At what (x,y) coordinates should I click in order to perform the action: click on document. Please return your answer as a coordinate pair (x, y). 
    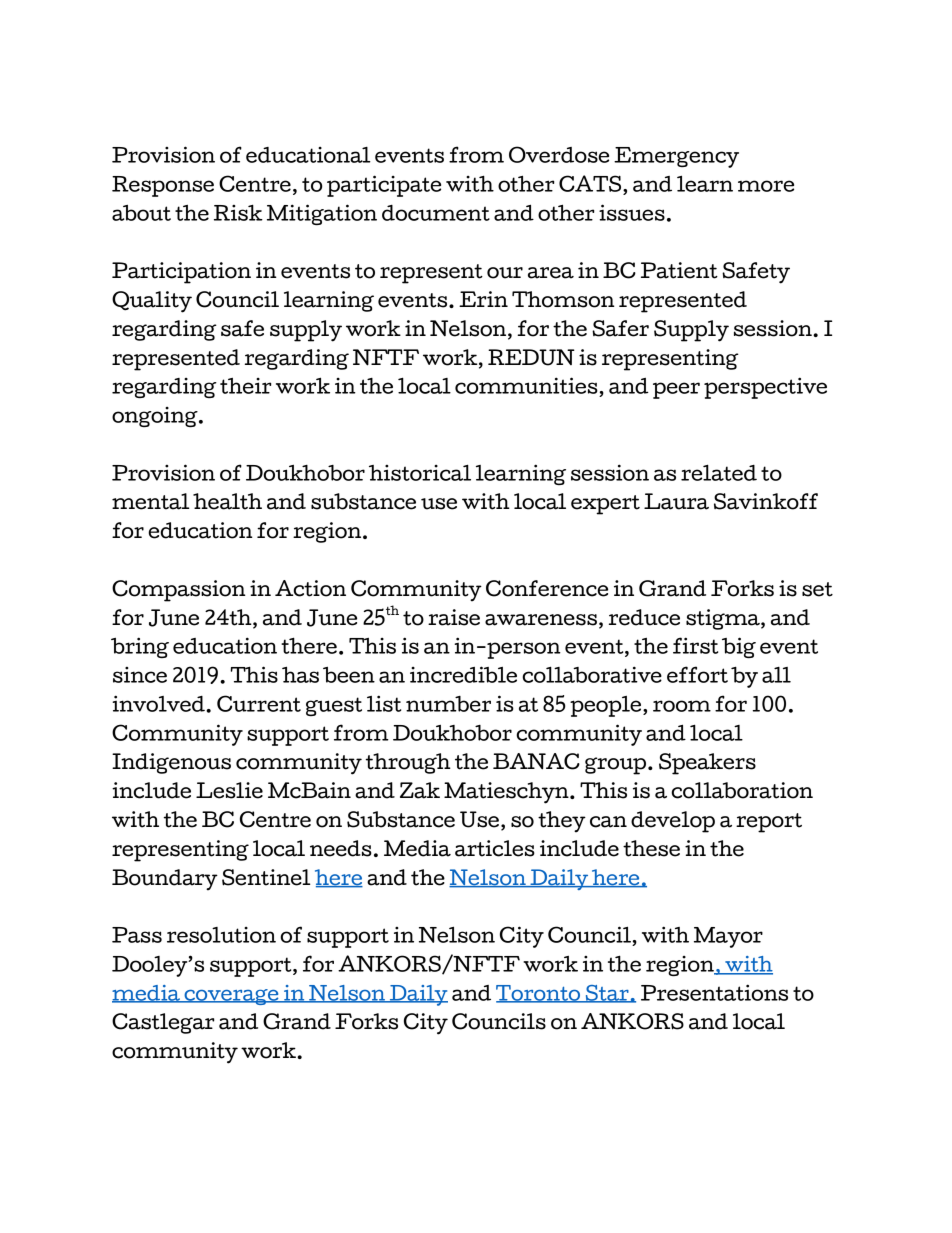
    Looking at the image, I should click on (436, 213).
